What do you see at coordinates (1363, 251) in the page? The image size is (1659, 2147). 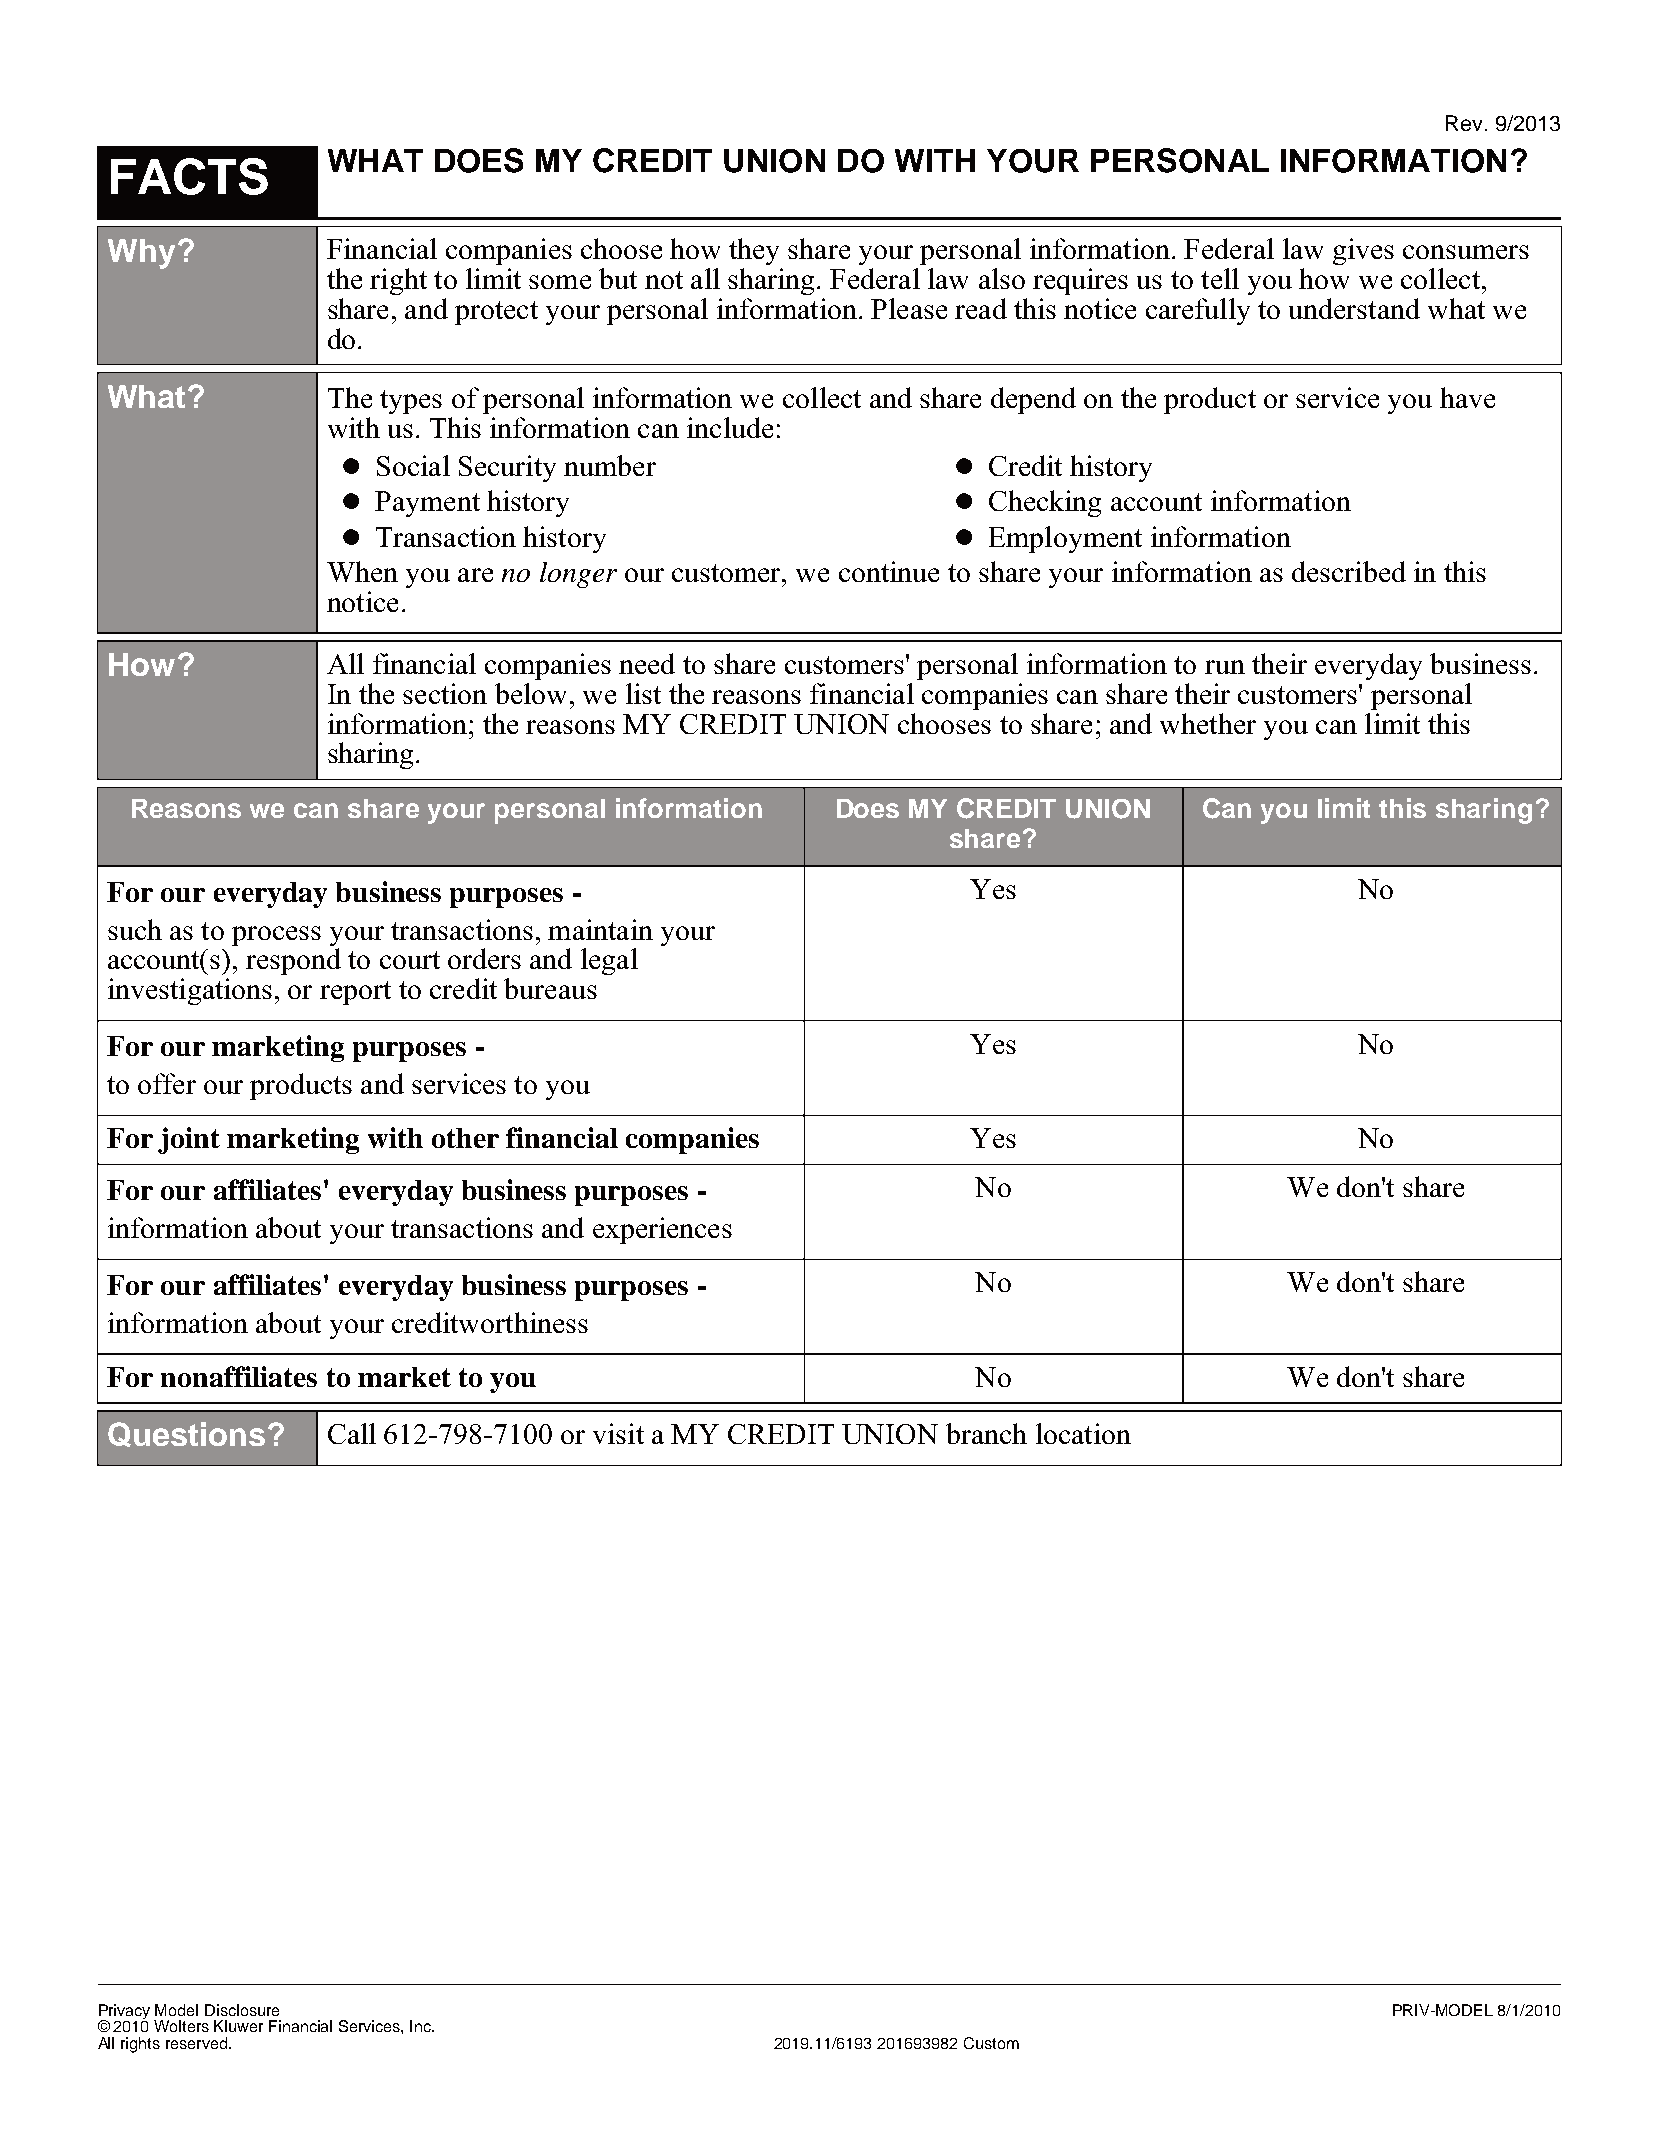 I see `gives` at bounding box center [1363, 251].
